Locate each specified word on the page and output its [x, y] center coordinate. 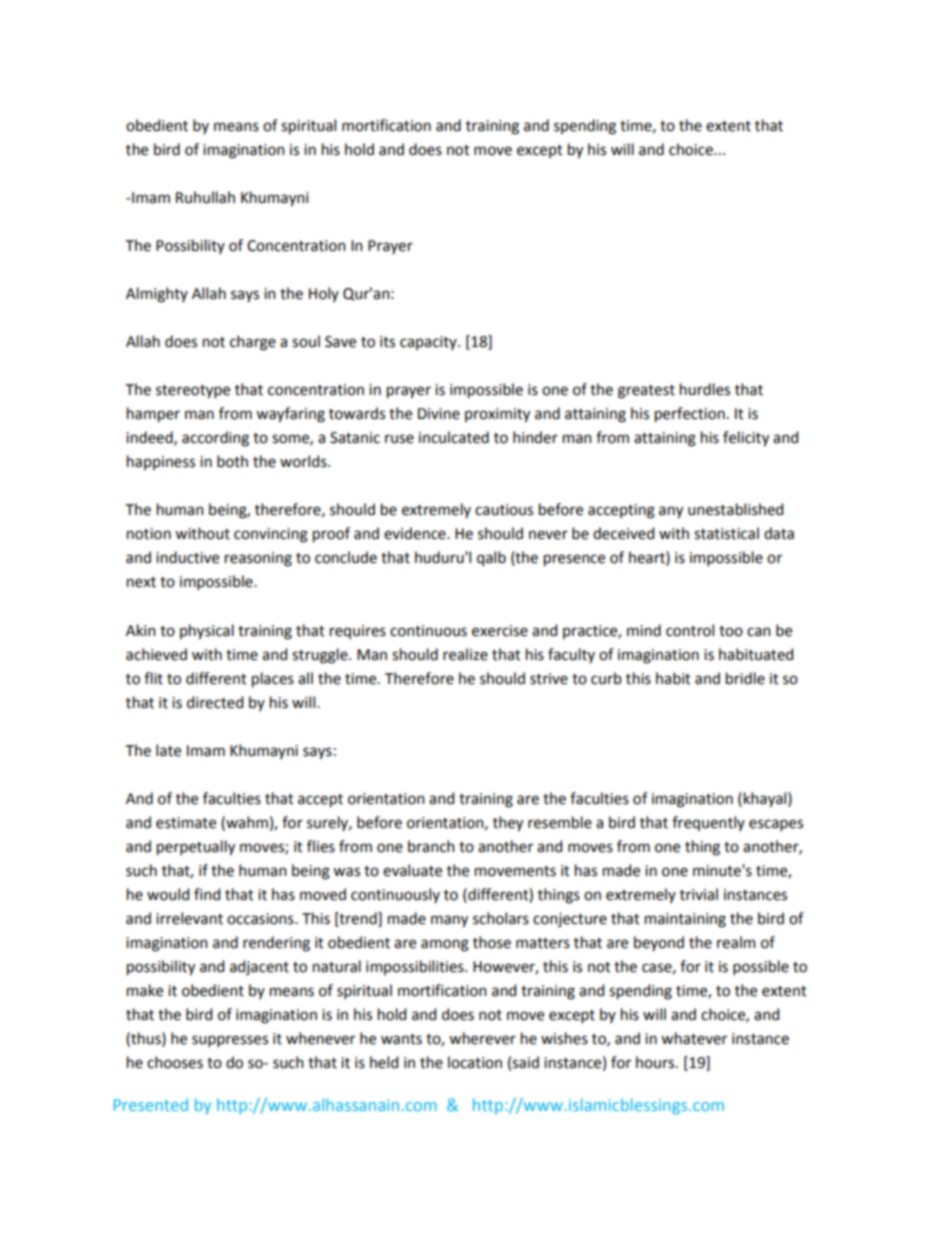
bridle [745, 678]
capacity [429, 343]
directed [215, 702]
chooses [175, 1062]
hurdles [705, 389]
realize [465, 654]
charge [253, 343]
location [475, 1062]
